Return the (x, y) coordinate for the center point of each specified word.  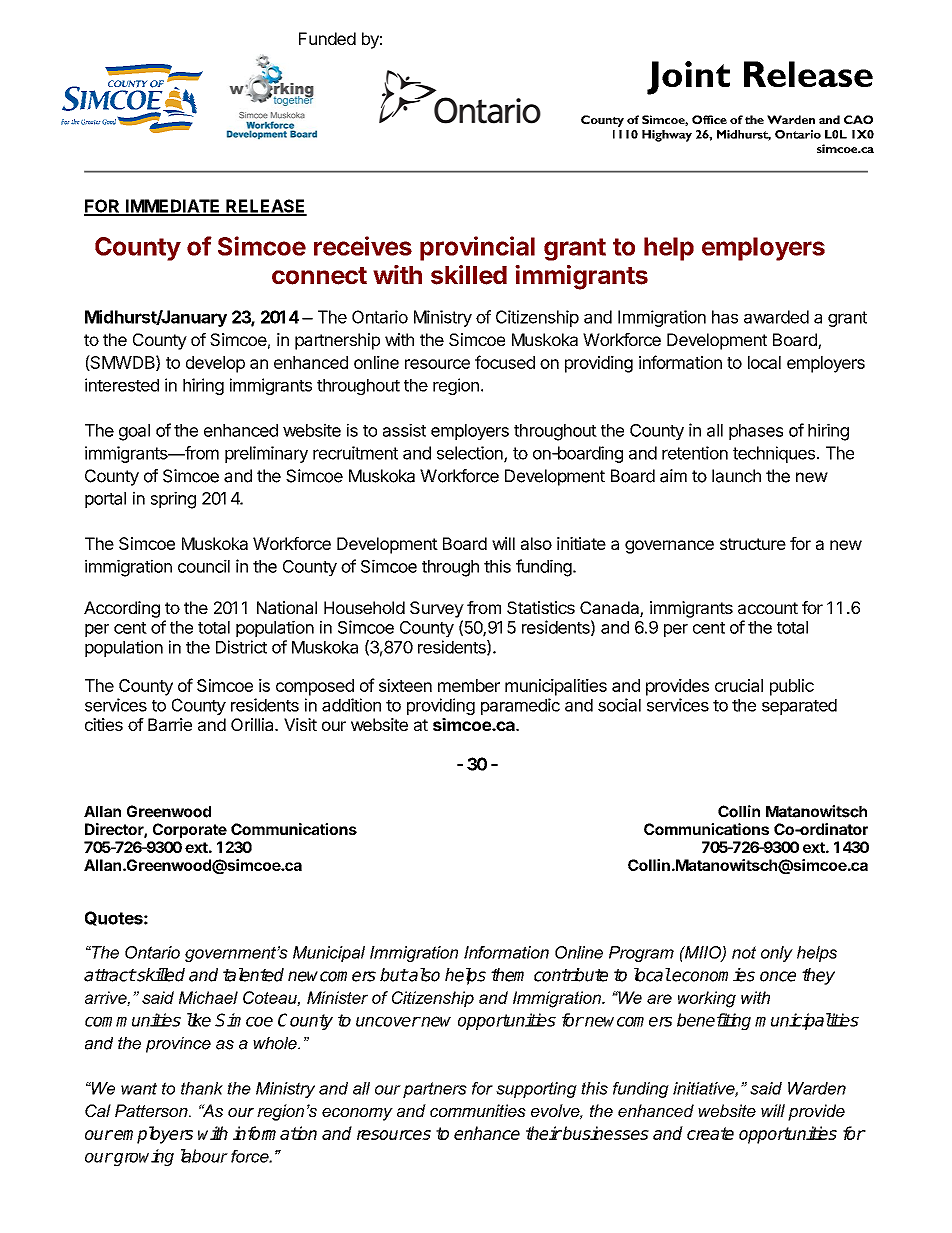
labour (204, 1156)
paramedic (520, 706)
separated (799, 707)
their (544, 1133)
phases (756, 432)
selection (471, 454)
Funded (327, 38)
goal (134, 432)
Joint (688, 78)
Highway (667, 136)
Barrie (170, 724)
